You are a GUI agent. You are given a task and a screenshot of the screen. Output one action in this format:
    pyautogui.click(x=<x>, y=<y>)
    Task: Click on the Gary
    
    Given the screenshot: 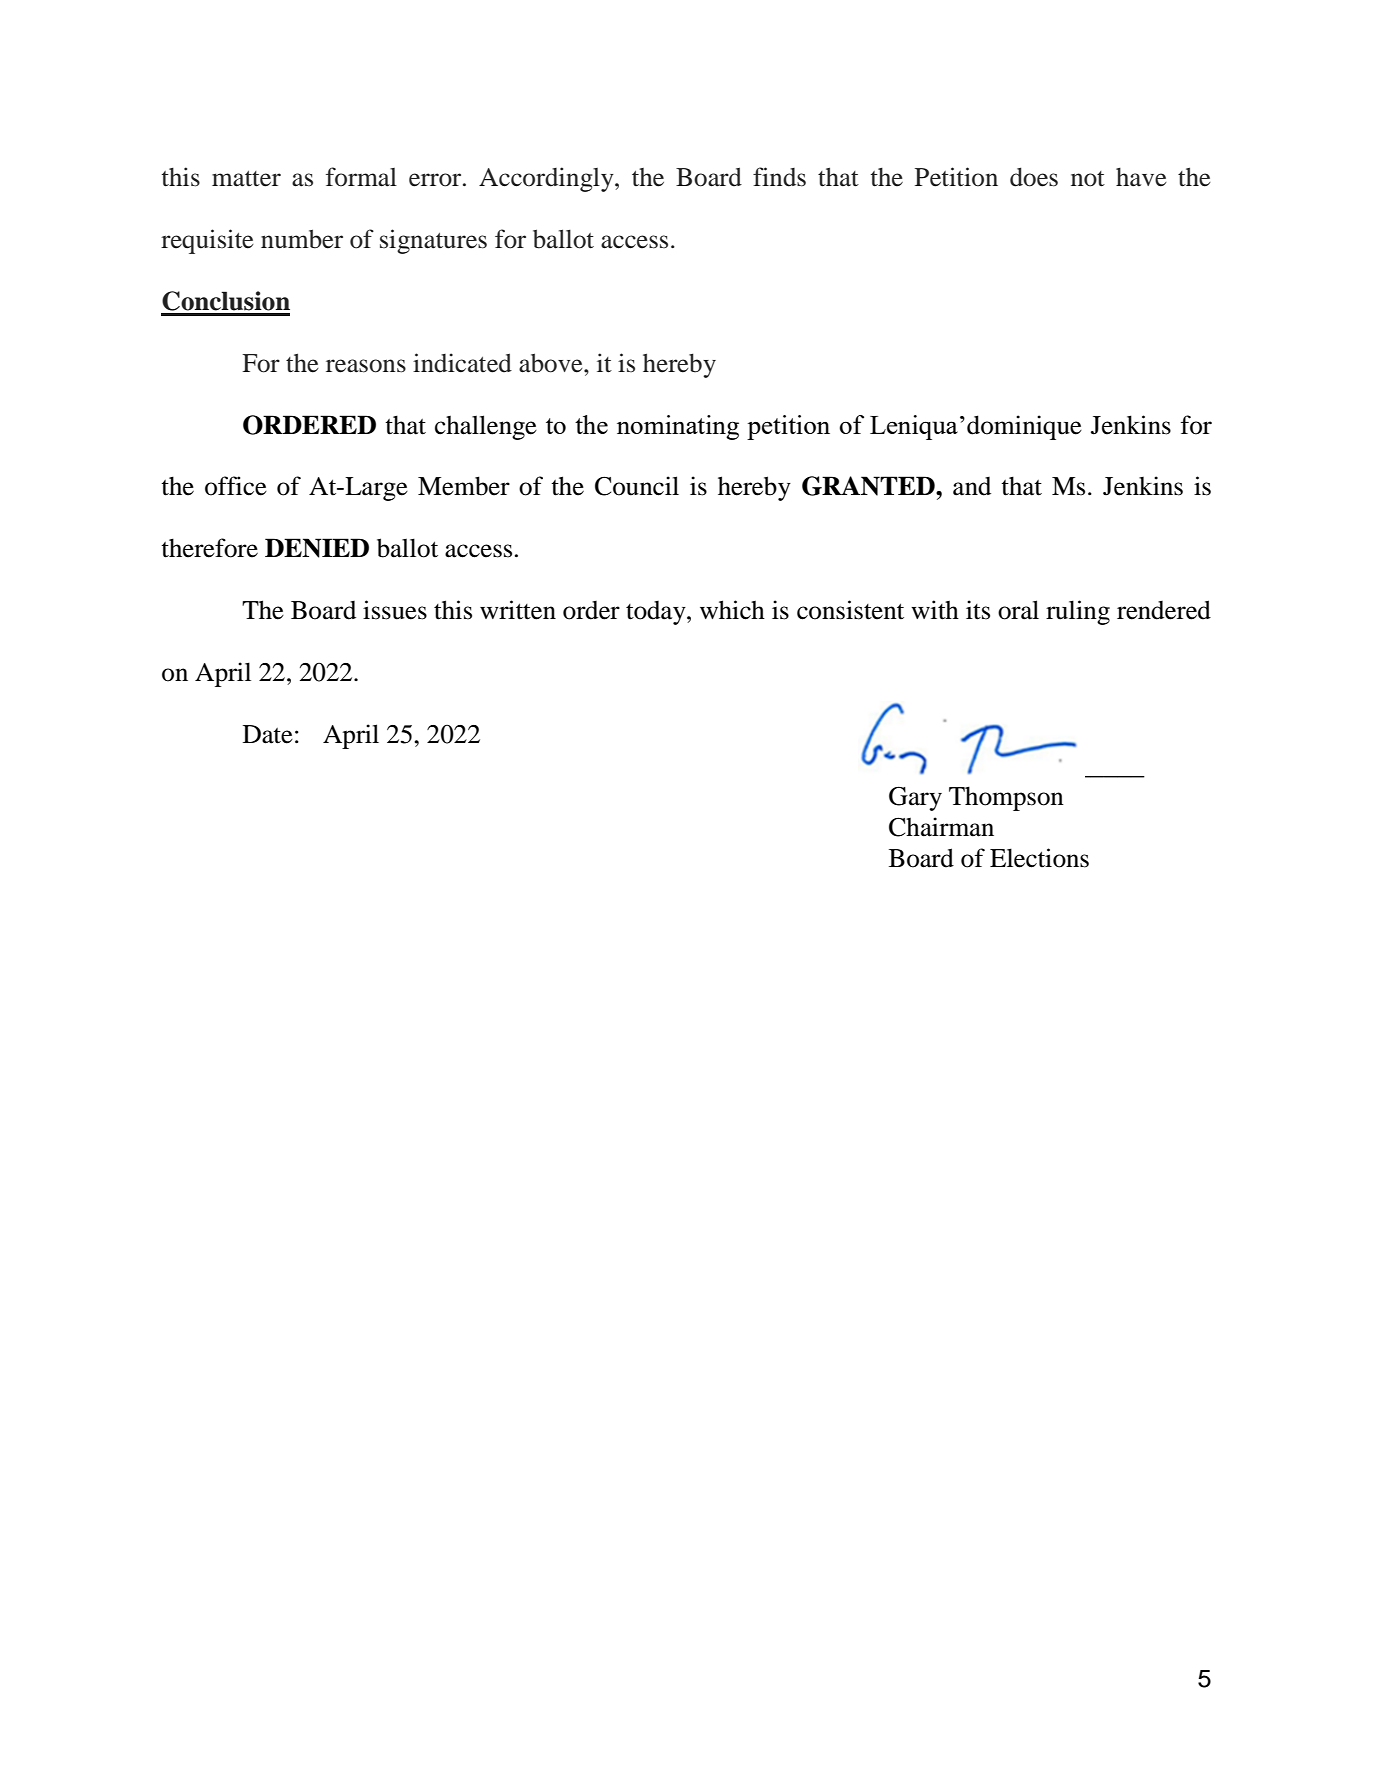 What is the action you would take?
    pyautogui.click(x=915, y=798)
